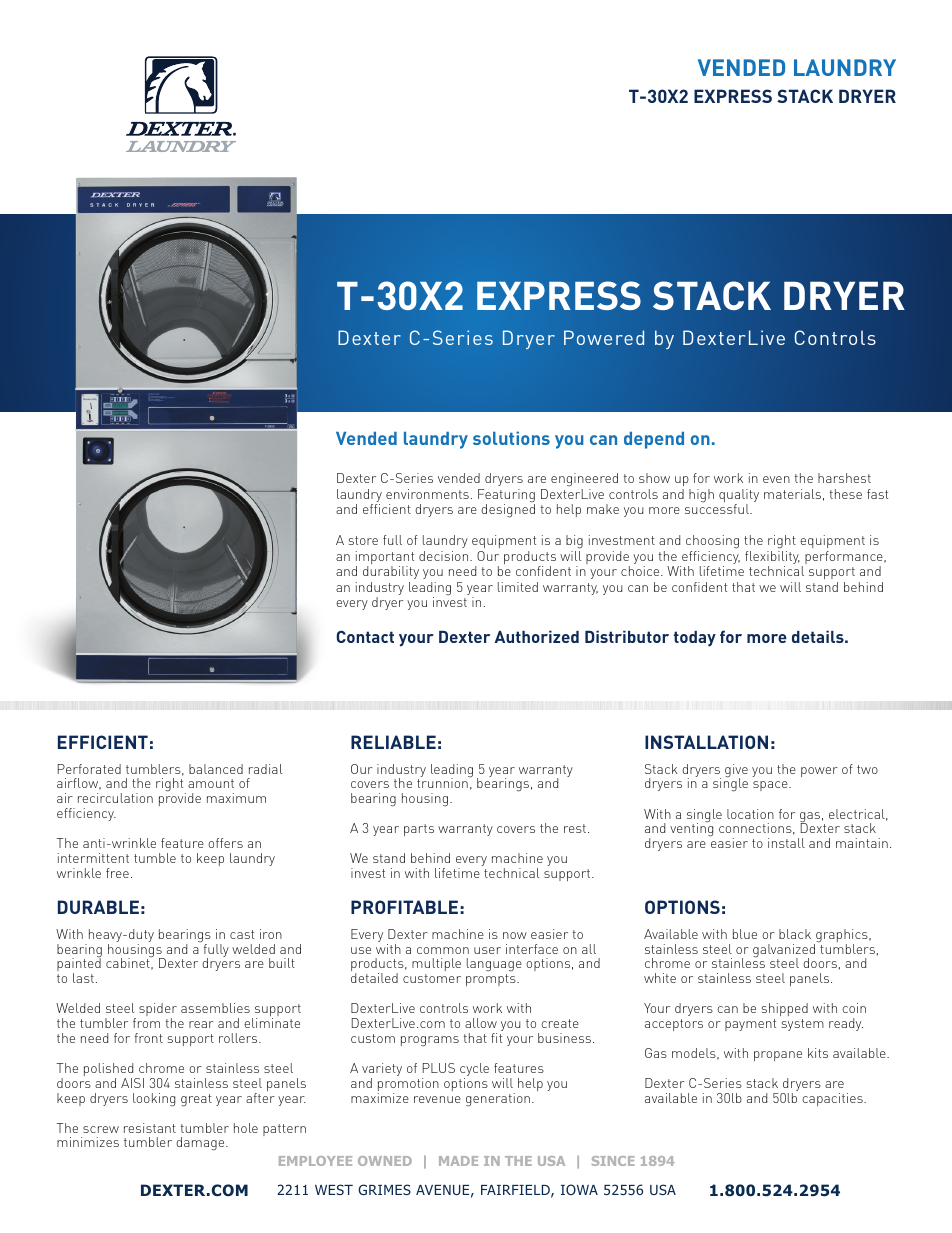  What do you see at coordinates (201, 1144) in the image?
I see `damage` at bounding box center [201, 1144].
